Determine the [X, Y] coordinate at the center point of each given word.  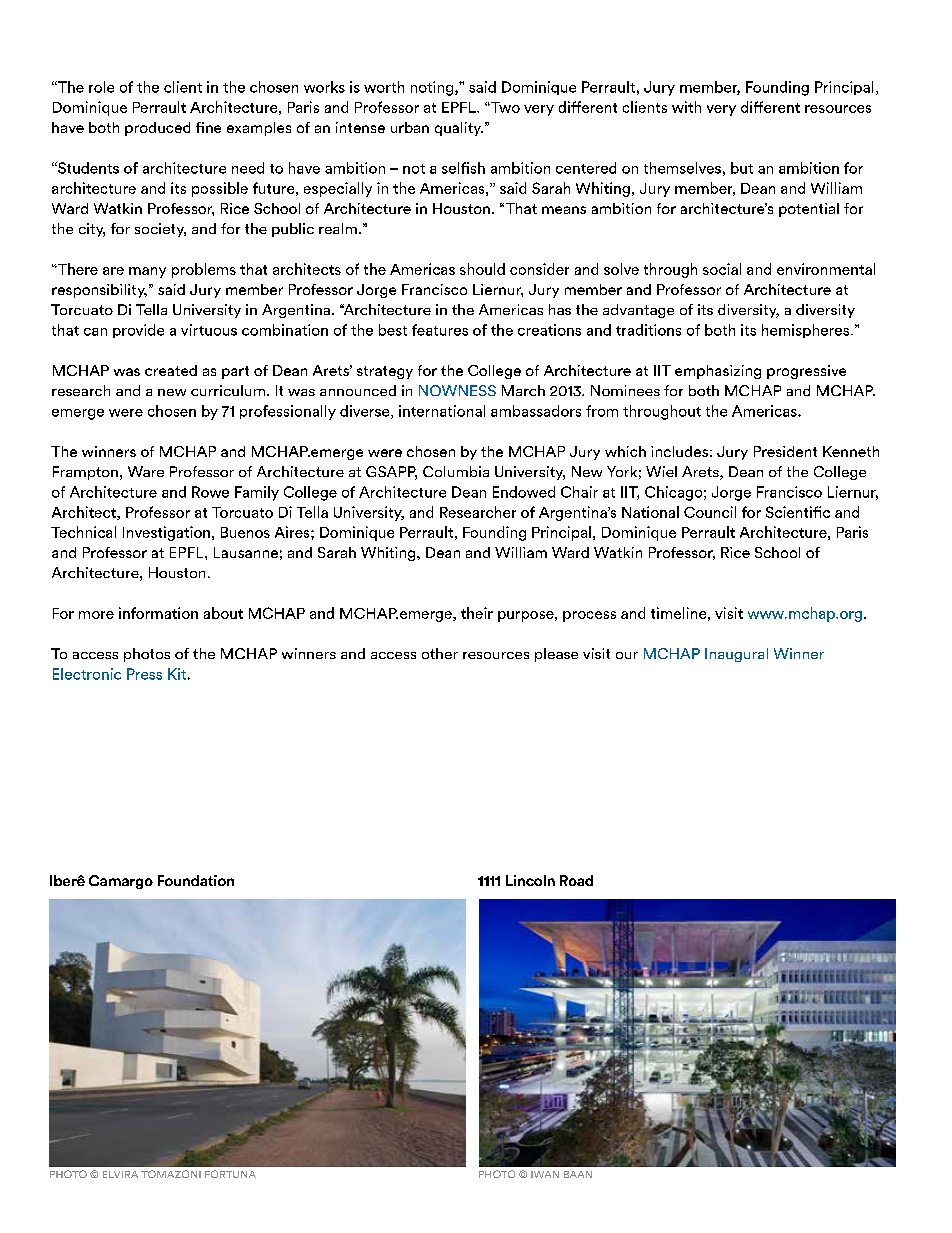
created [171, 370]
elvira [120, 1174]
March [523, 390]
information [158, 613]
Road [576, 880]
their [477, 613]
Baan [578, 1174]
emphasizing [718, 372]
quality [459, 129]
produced [157, 129]
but [742, 168]
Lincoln [530, 880]
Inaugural [736, 655]
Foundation [196, 880]
